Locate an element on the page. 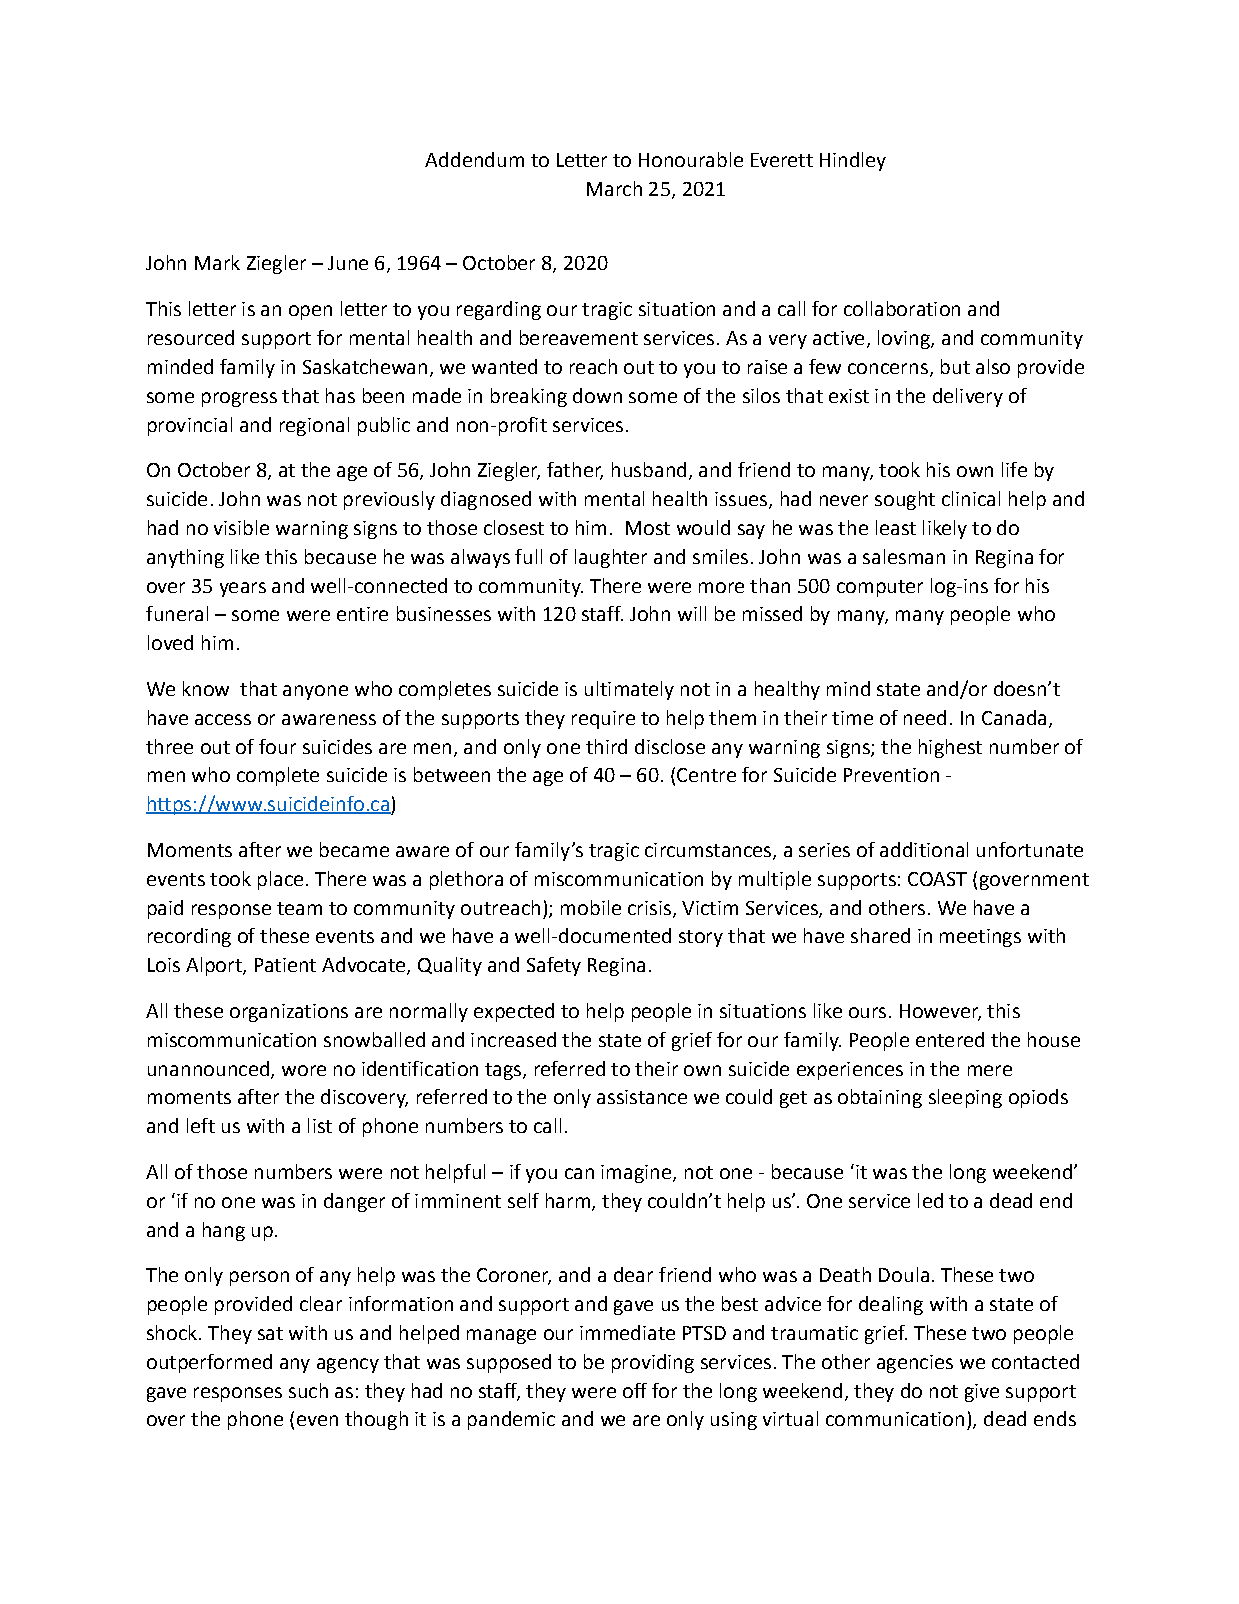 The image size is (1239, 1604). off is located at coordinates (635, 1390).
